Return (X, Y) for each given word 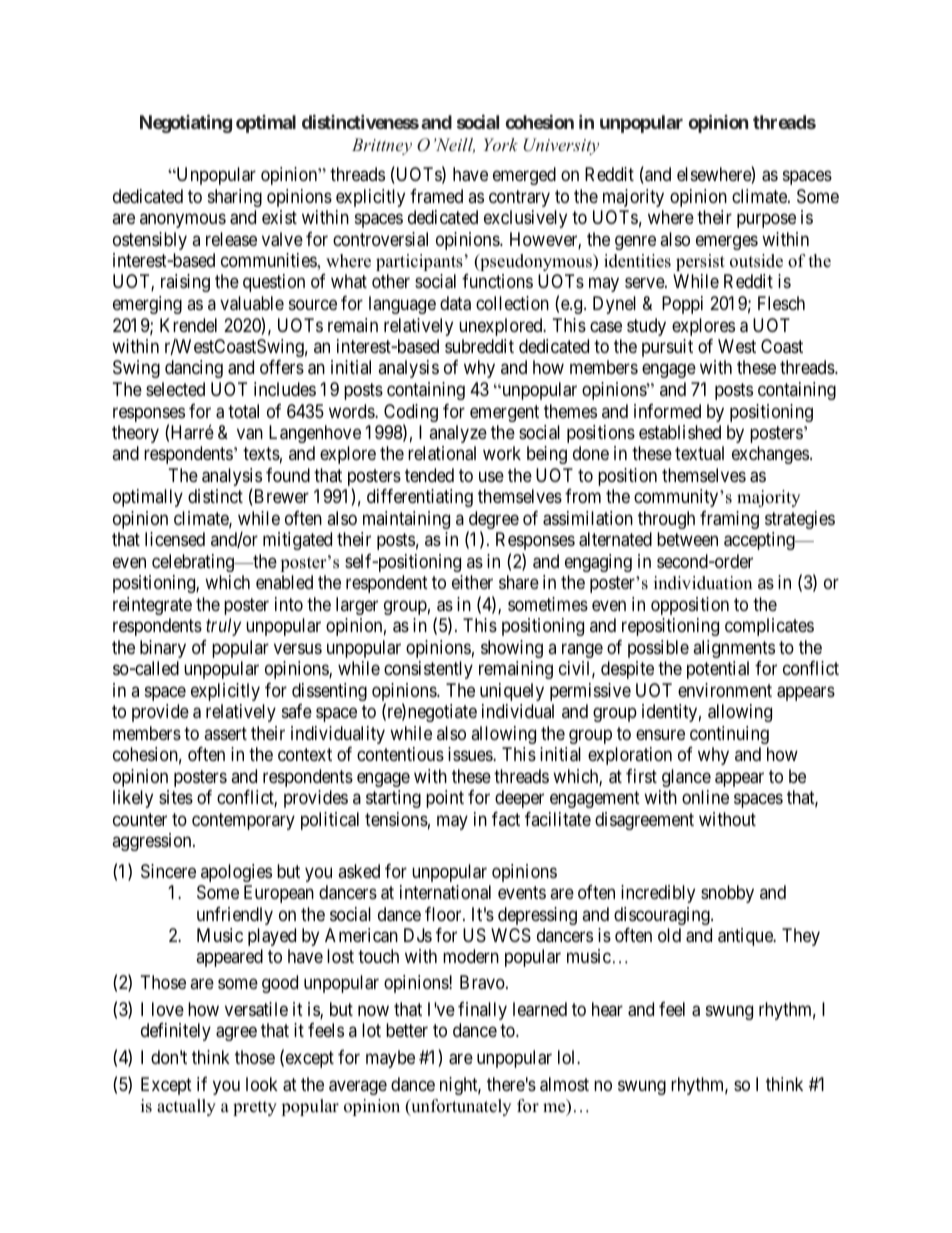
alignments (734, 649)
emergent (504, 413)
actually (186, 1107)
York (501, 144)
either (472, 582)
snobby (727, 894)
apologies (236, 873)
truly (223, 627)
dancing (194, 369)
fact (506, 819)
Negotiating (186, 123)
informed (667, 411)
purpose (766, 221)
